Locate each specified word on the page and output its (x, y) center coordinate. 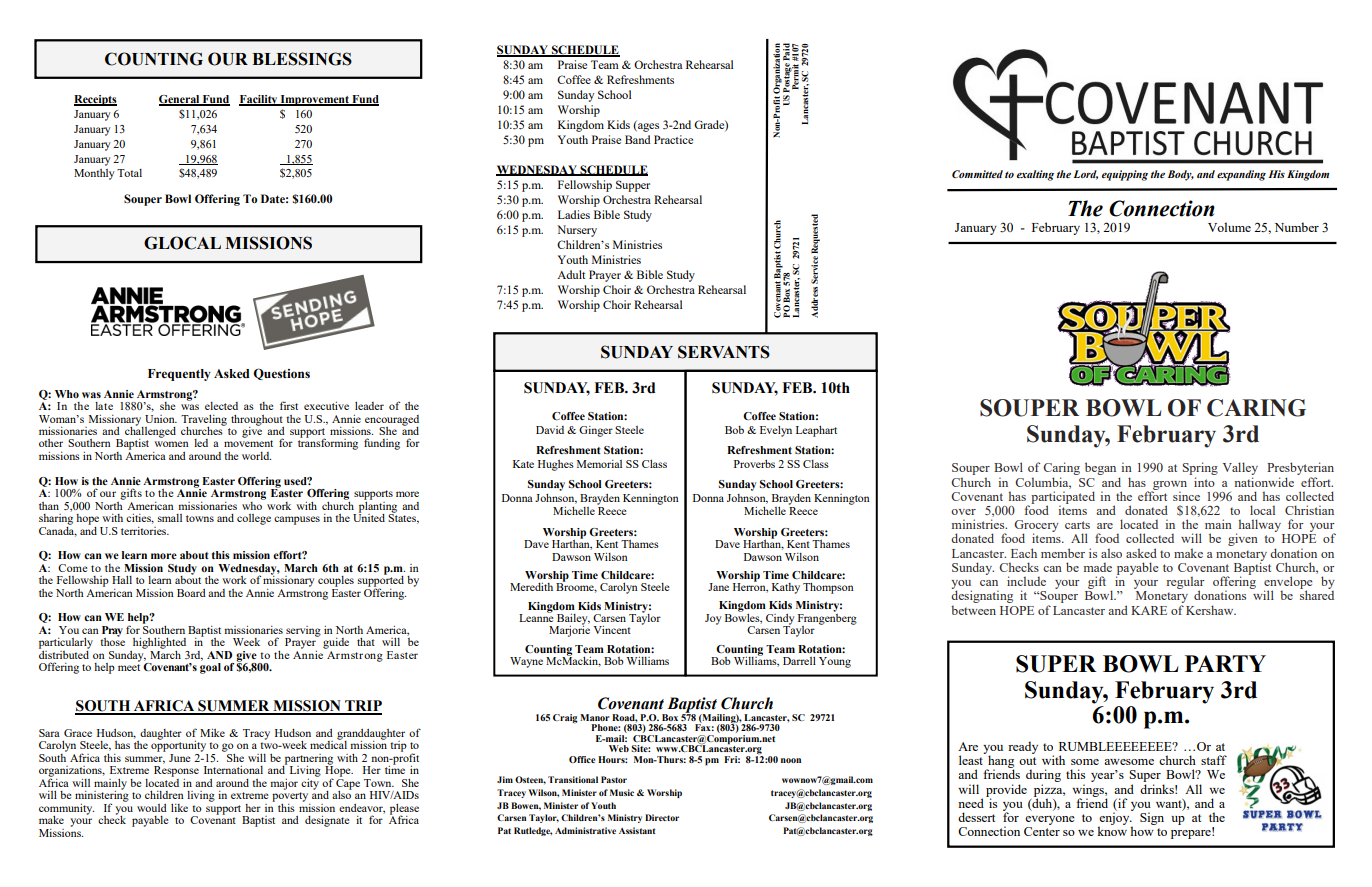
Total (129, 173)
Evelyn (776, 431)
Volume (1229, 227)
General (180, 100)
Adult (571, 274)
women (171, 444)
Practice (673, 139)
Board (191, 593)
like (179, 808)
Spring (1200, 470)
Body (1181, 175)
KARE (1149, 610)
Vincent (612, 630)
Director (662, 817)
